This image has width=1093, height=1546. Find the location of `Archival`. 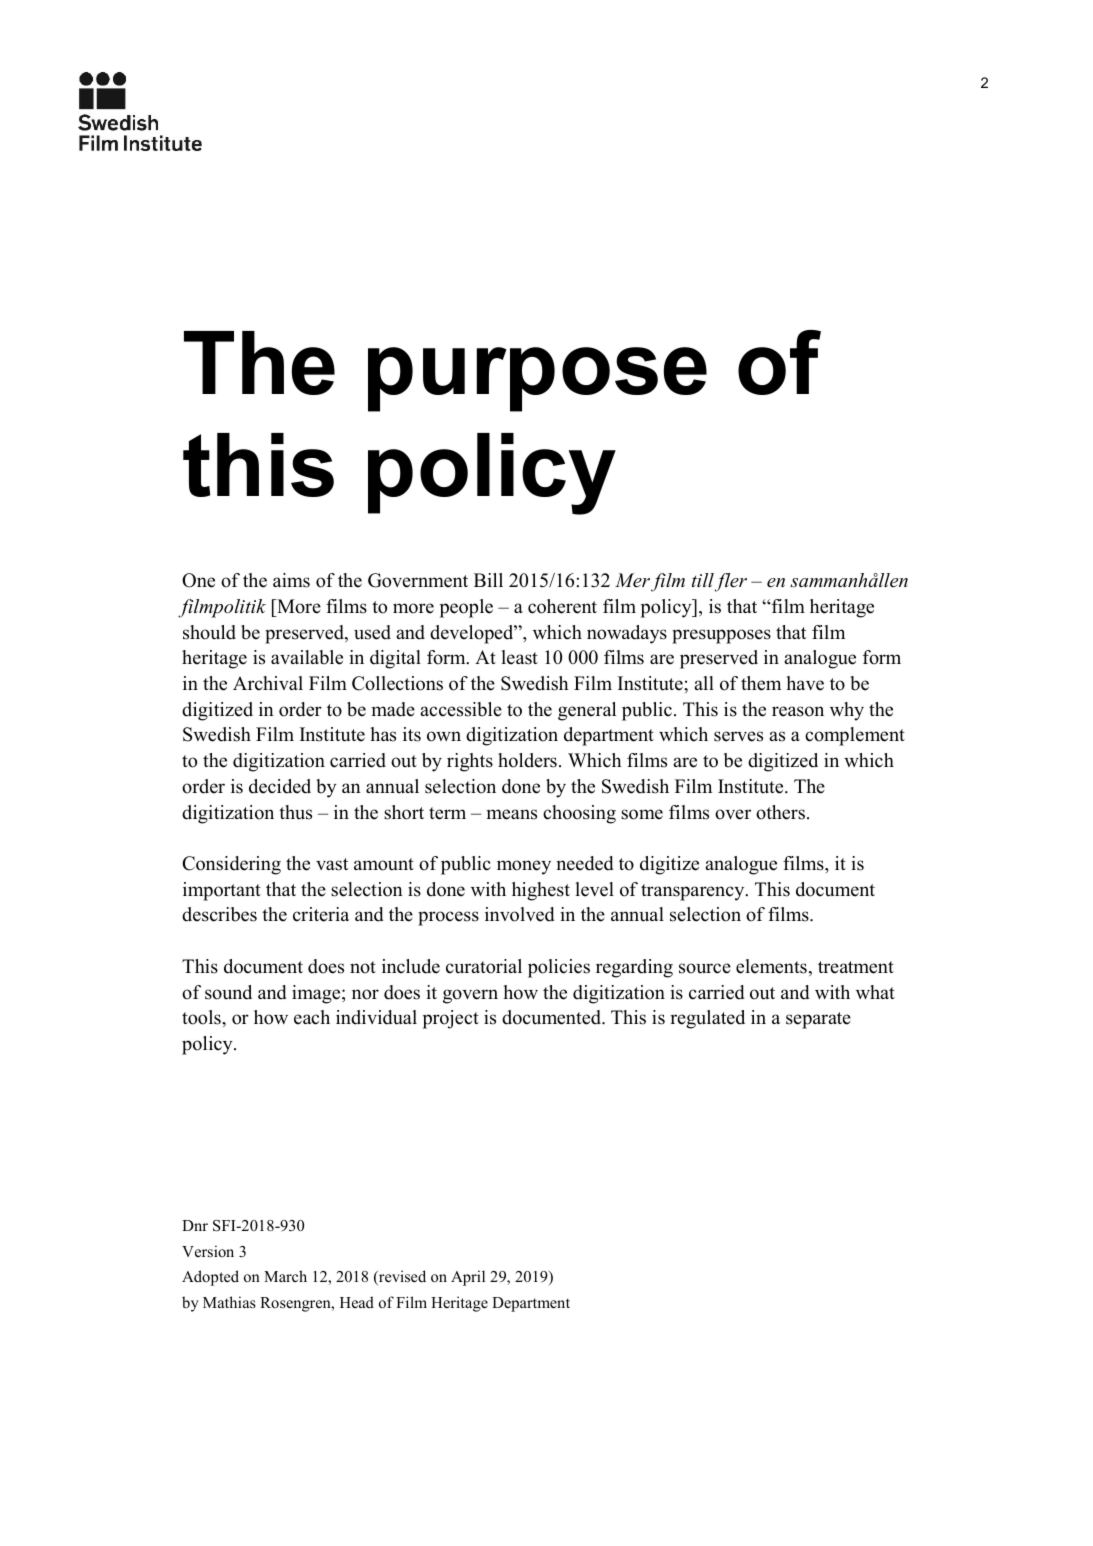

Archival is located at coordinates (268, 683).
